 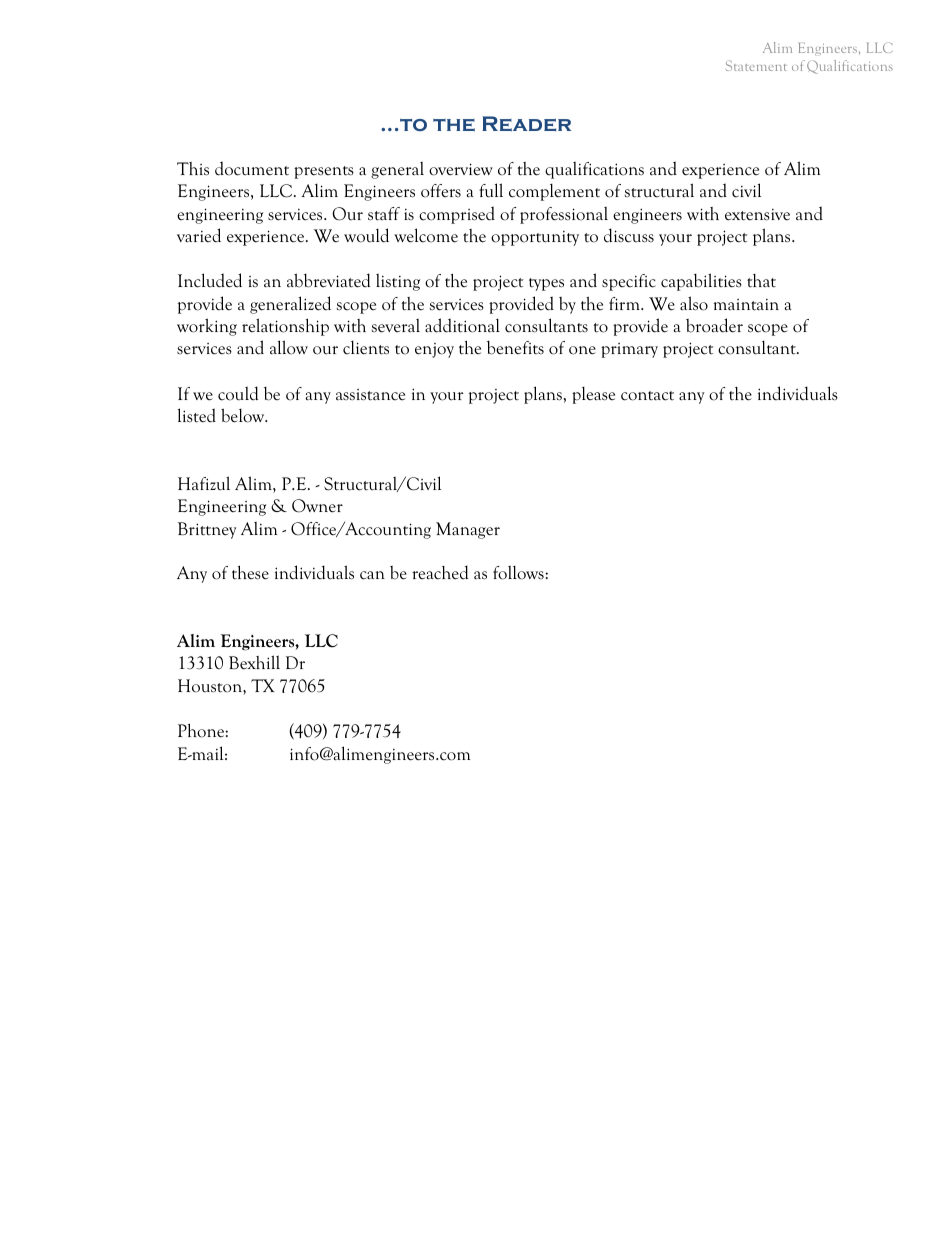 I want to click on relationship, so click(x=285, y=327).
